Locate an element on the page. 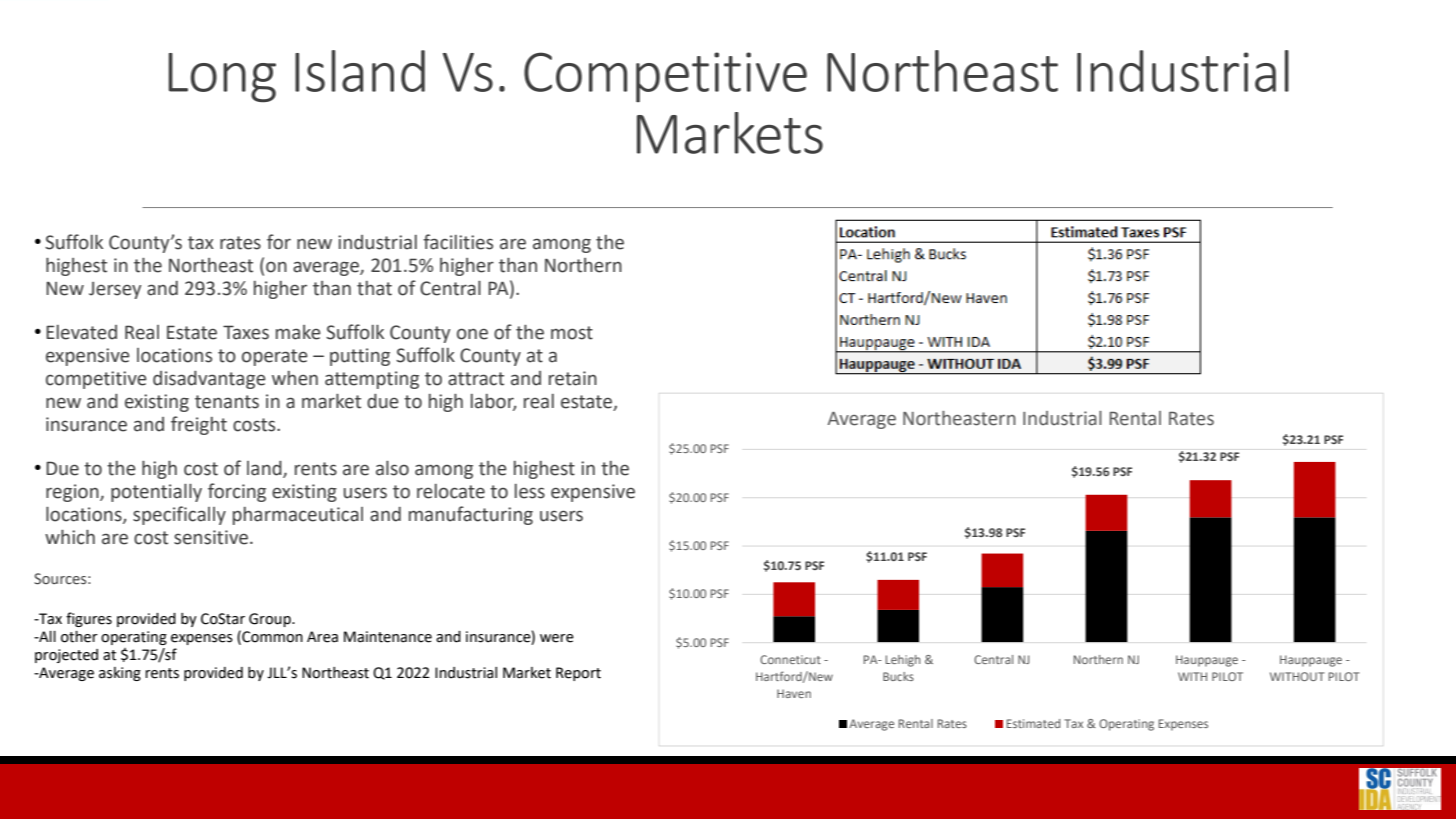  Bucks is located at coordinates (898, 676).
